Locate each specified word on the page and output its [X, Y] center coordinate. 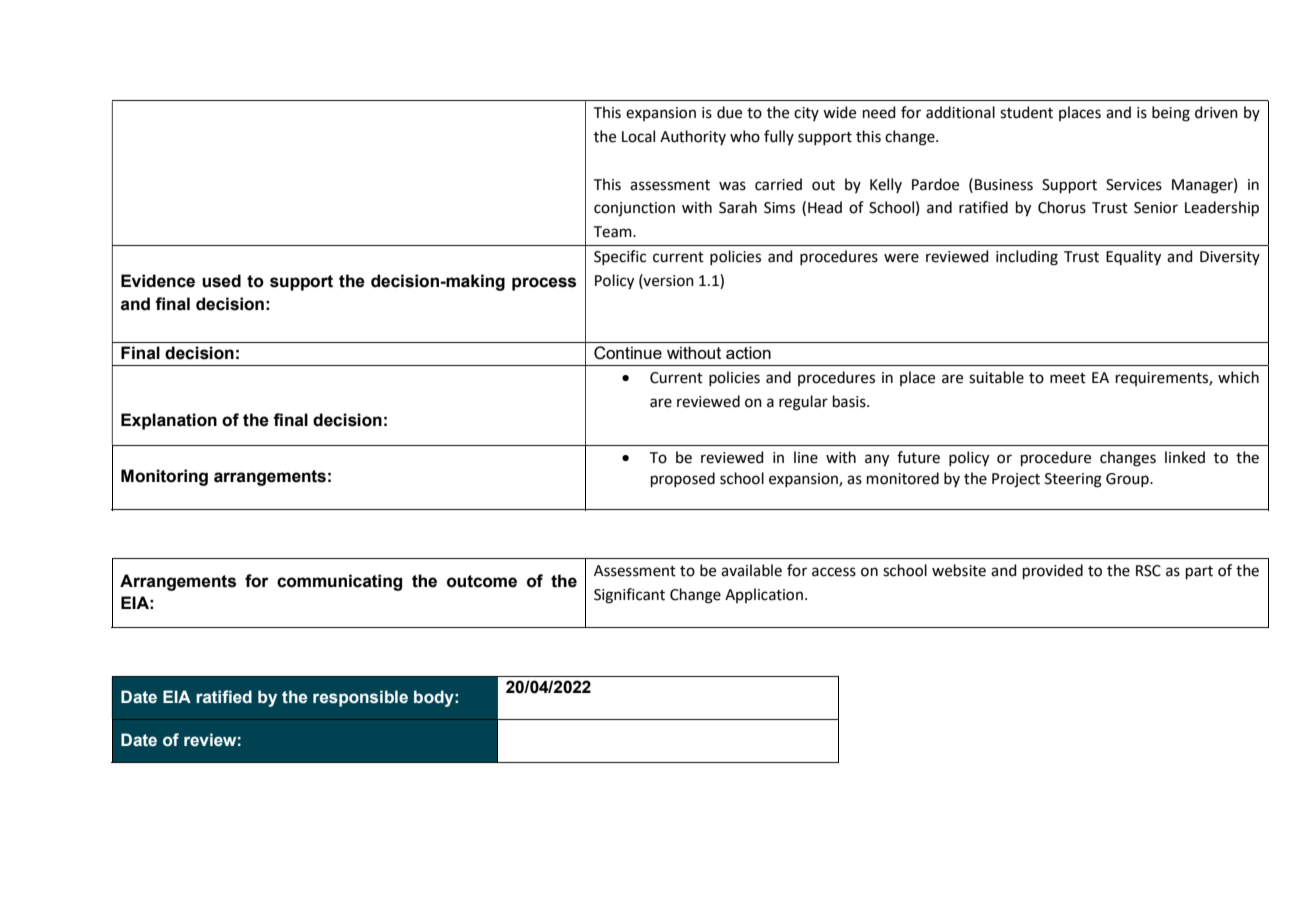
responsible [360, 698]
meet [1068, 378]
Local [638, 136]
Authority [693, 137]
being [1171, 114]
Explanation [169, 421]
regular [803, 403]
